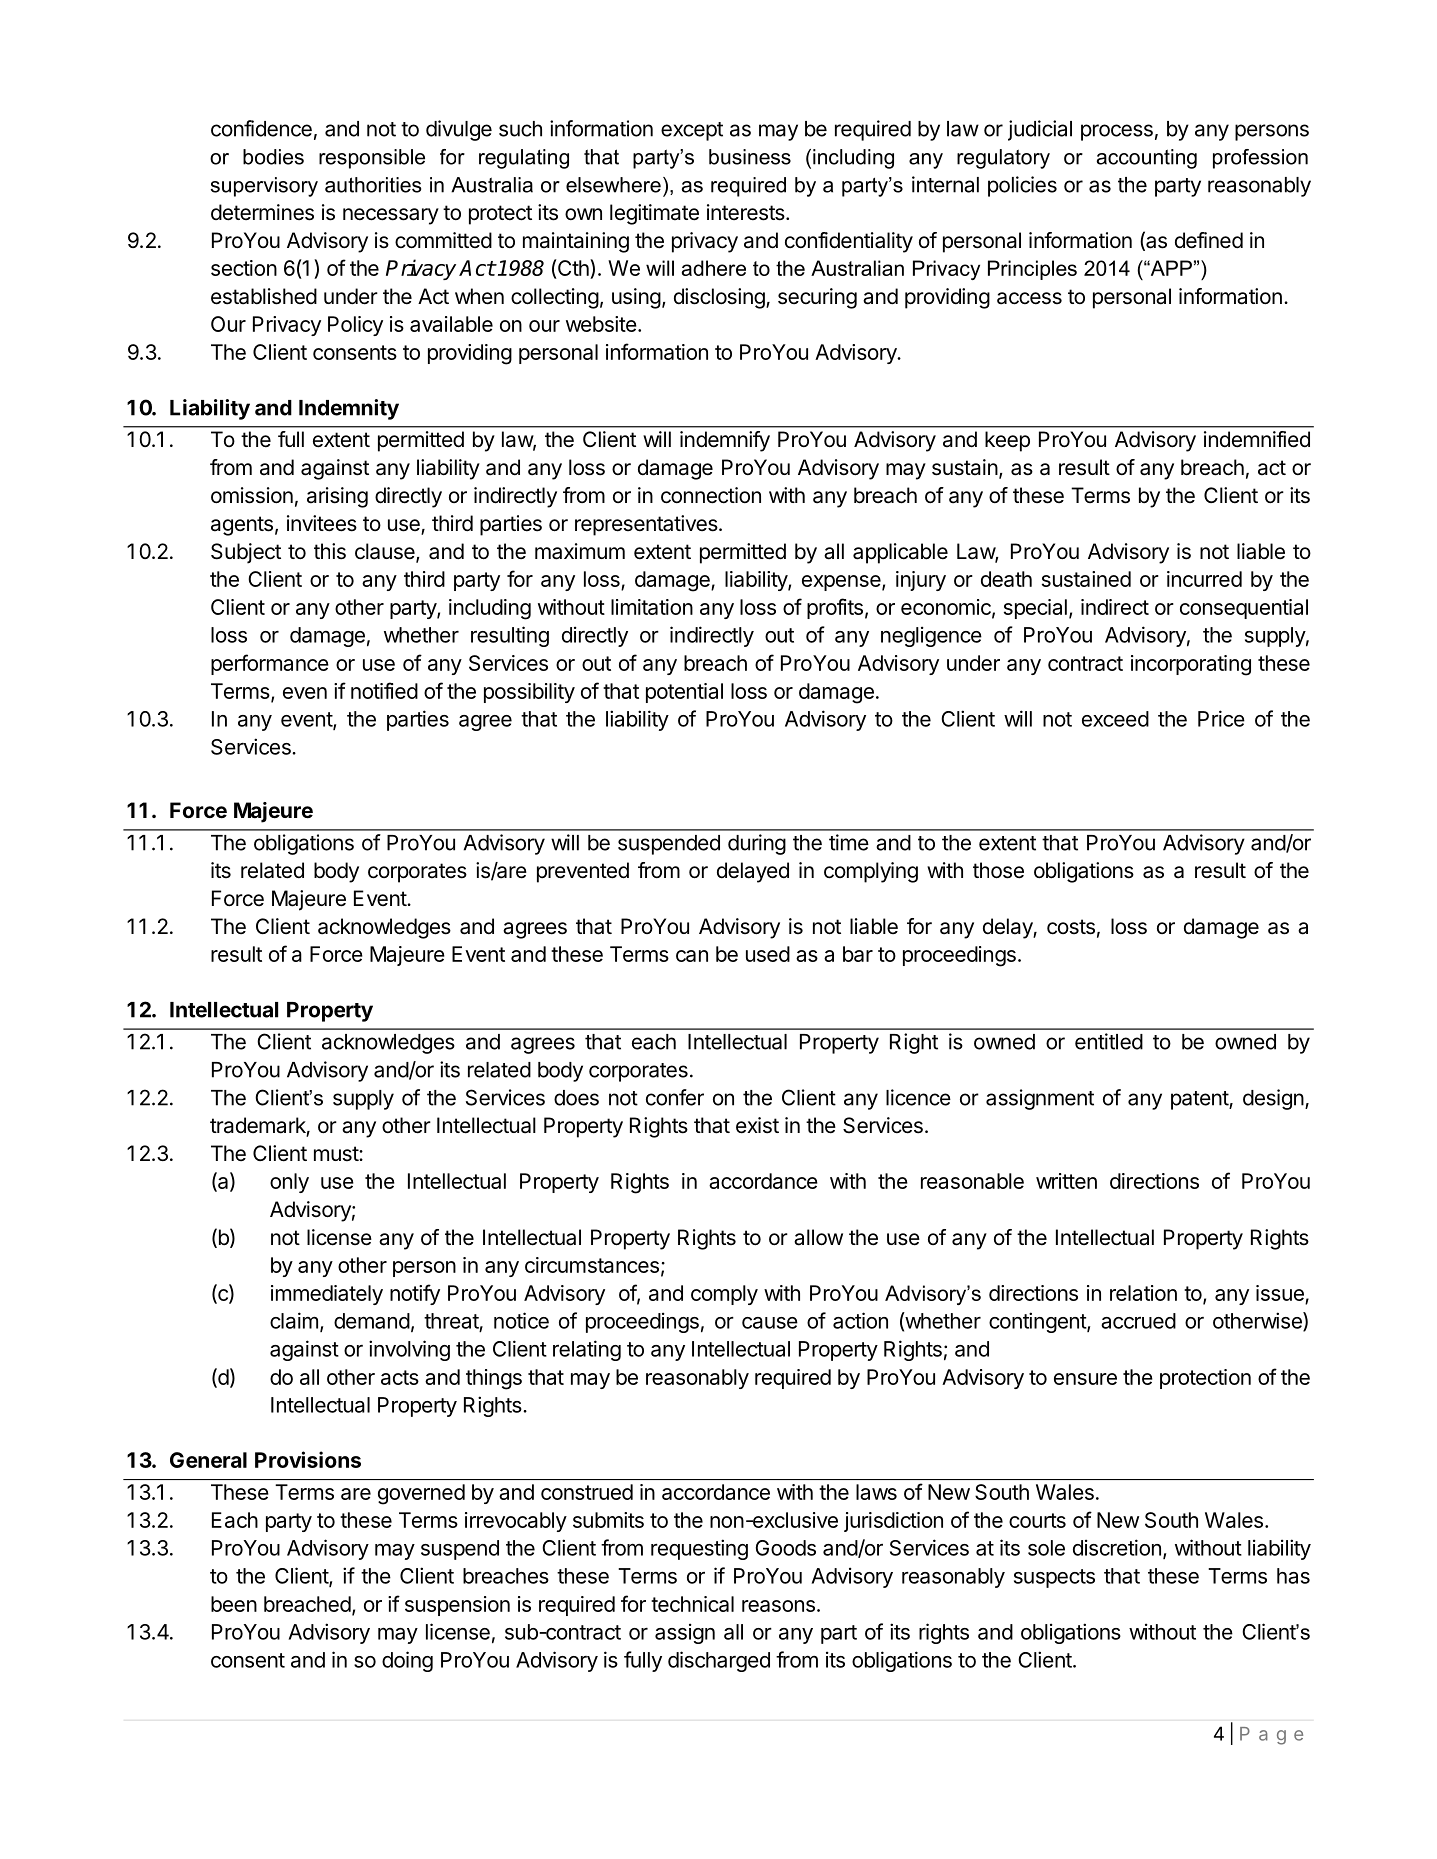 The height and width of the document is (1859, 1437). I want to click on authorities, so click(373, 185).
